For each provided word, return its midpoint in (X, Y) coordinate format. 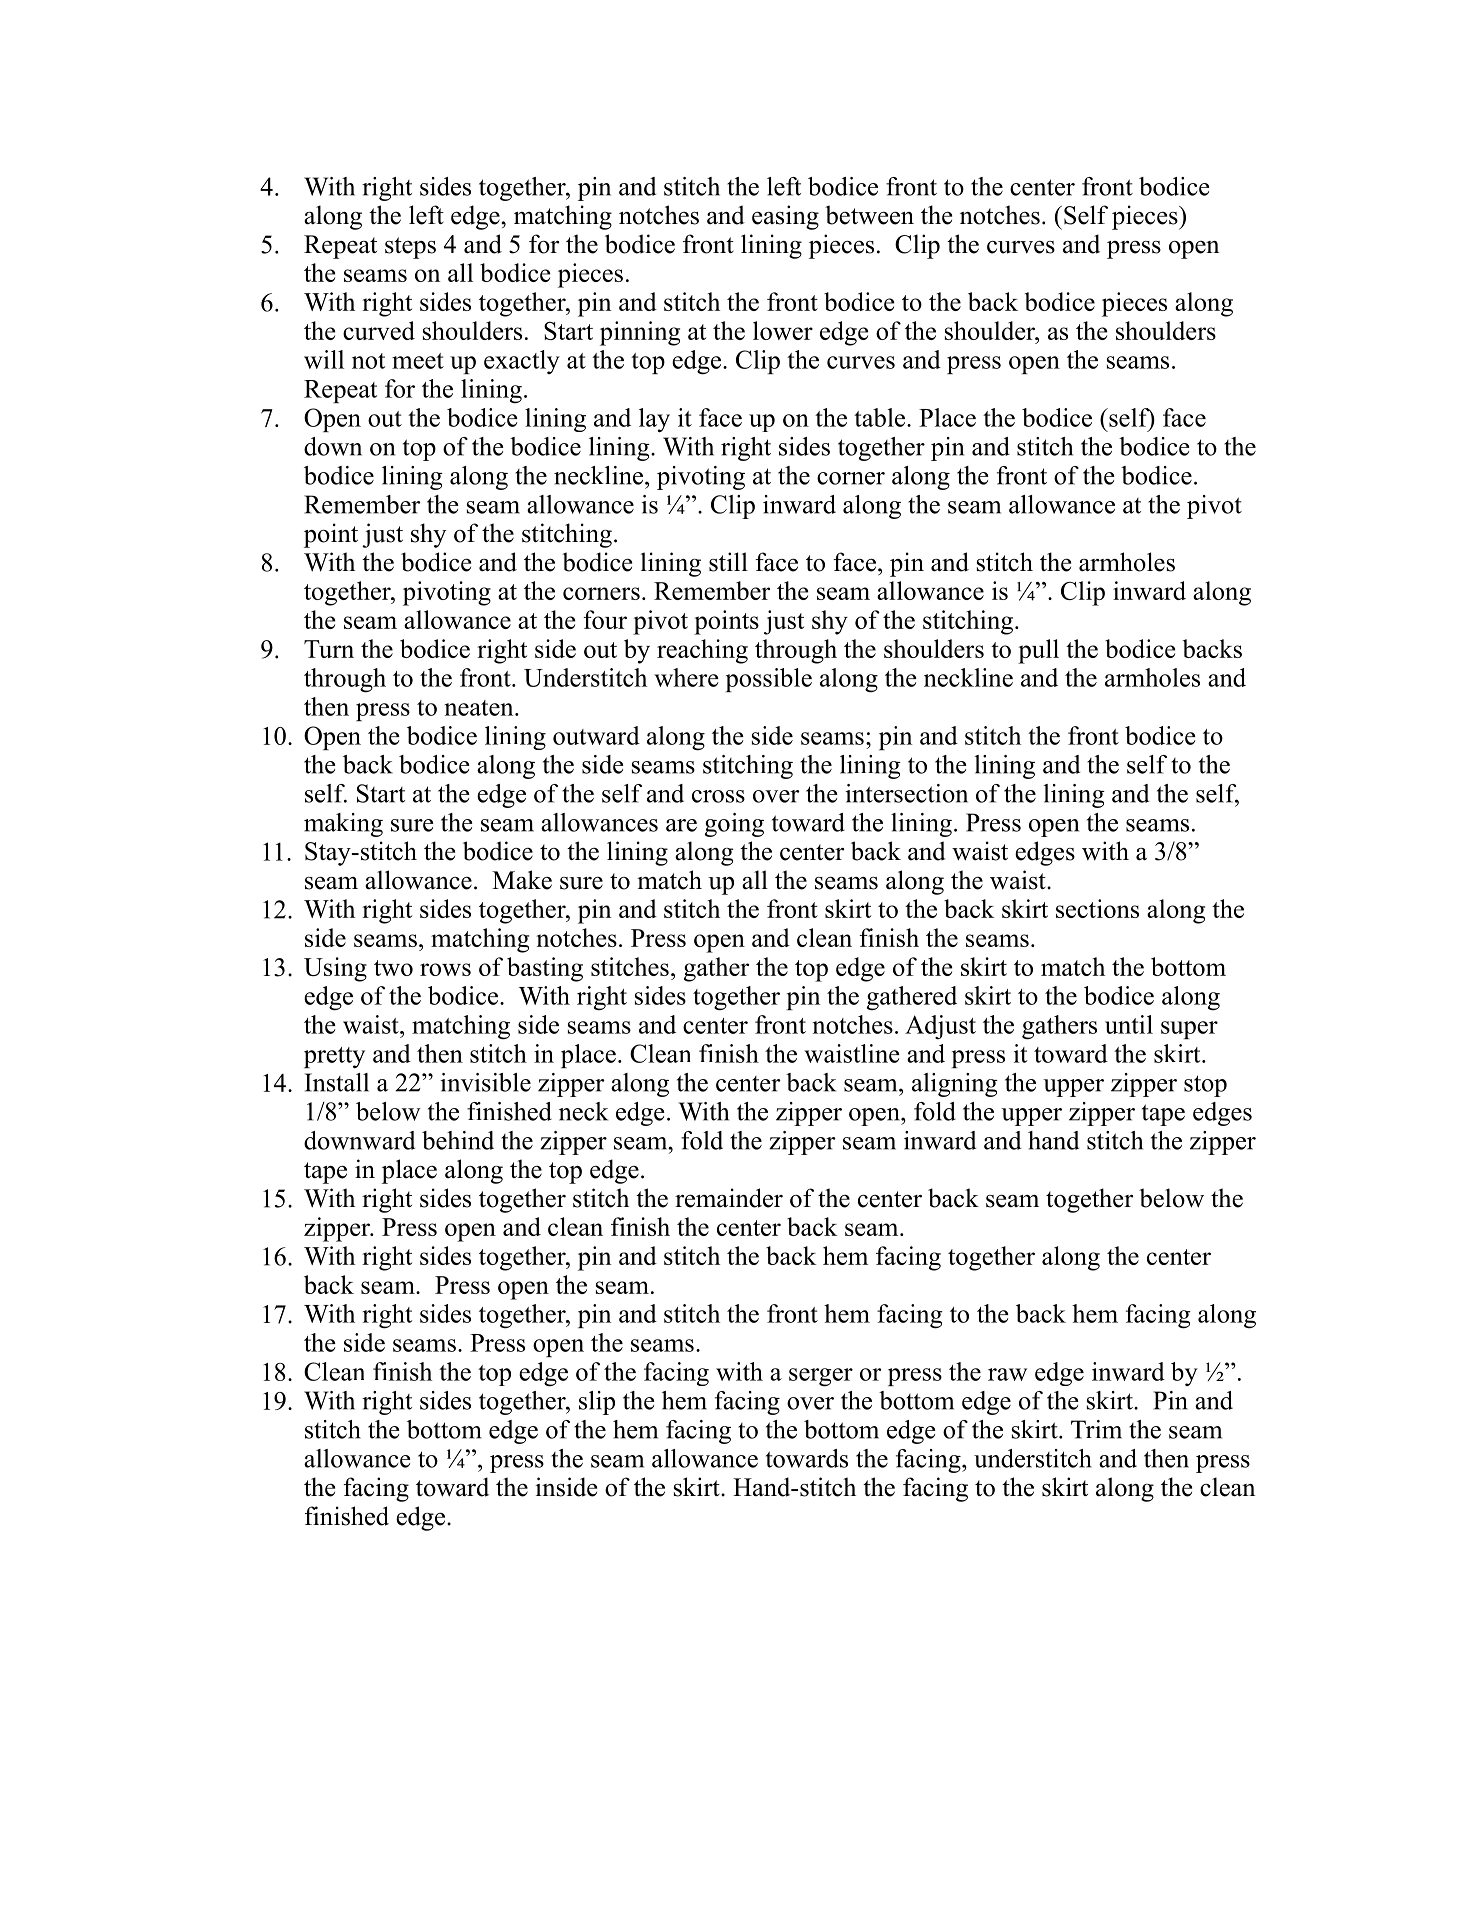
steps (410, 248)
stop (1205, 1086)
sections (1097, 908)
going (734, 825)
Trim (1096, 1429)
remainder (729, 1198)
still (728, 562)
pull (1038, 651)
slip (597, 1403)
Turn (329, 649)
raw (1007, 1374)
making (343, 825)
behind (458, 1140)
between (869, 215)
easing (785, 217)
